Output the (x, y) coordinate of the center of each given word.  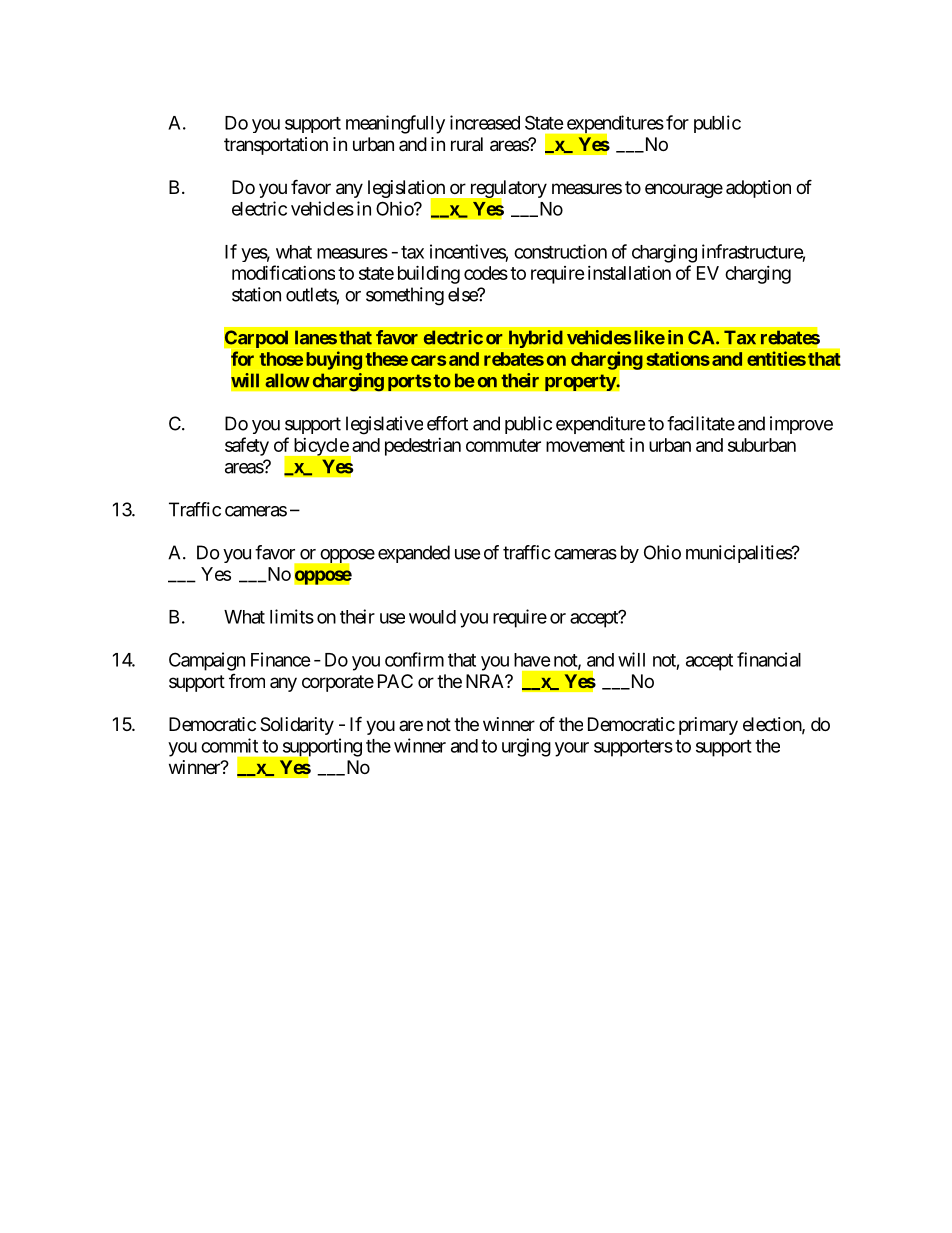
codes (486, 273)
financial (769, 659)
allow (287, 380)
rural (467, 144)
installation (629, 273)
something (405, 296)
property (581, 382)
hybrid (536, 339)
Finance (281, 659)
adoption (758, 189)
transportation (276, 146)
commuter (503, 445)
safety (247, 446)
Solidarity (297, 726)
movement (585, 445)
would (432, 617)
